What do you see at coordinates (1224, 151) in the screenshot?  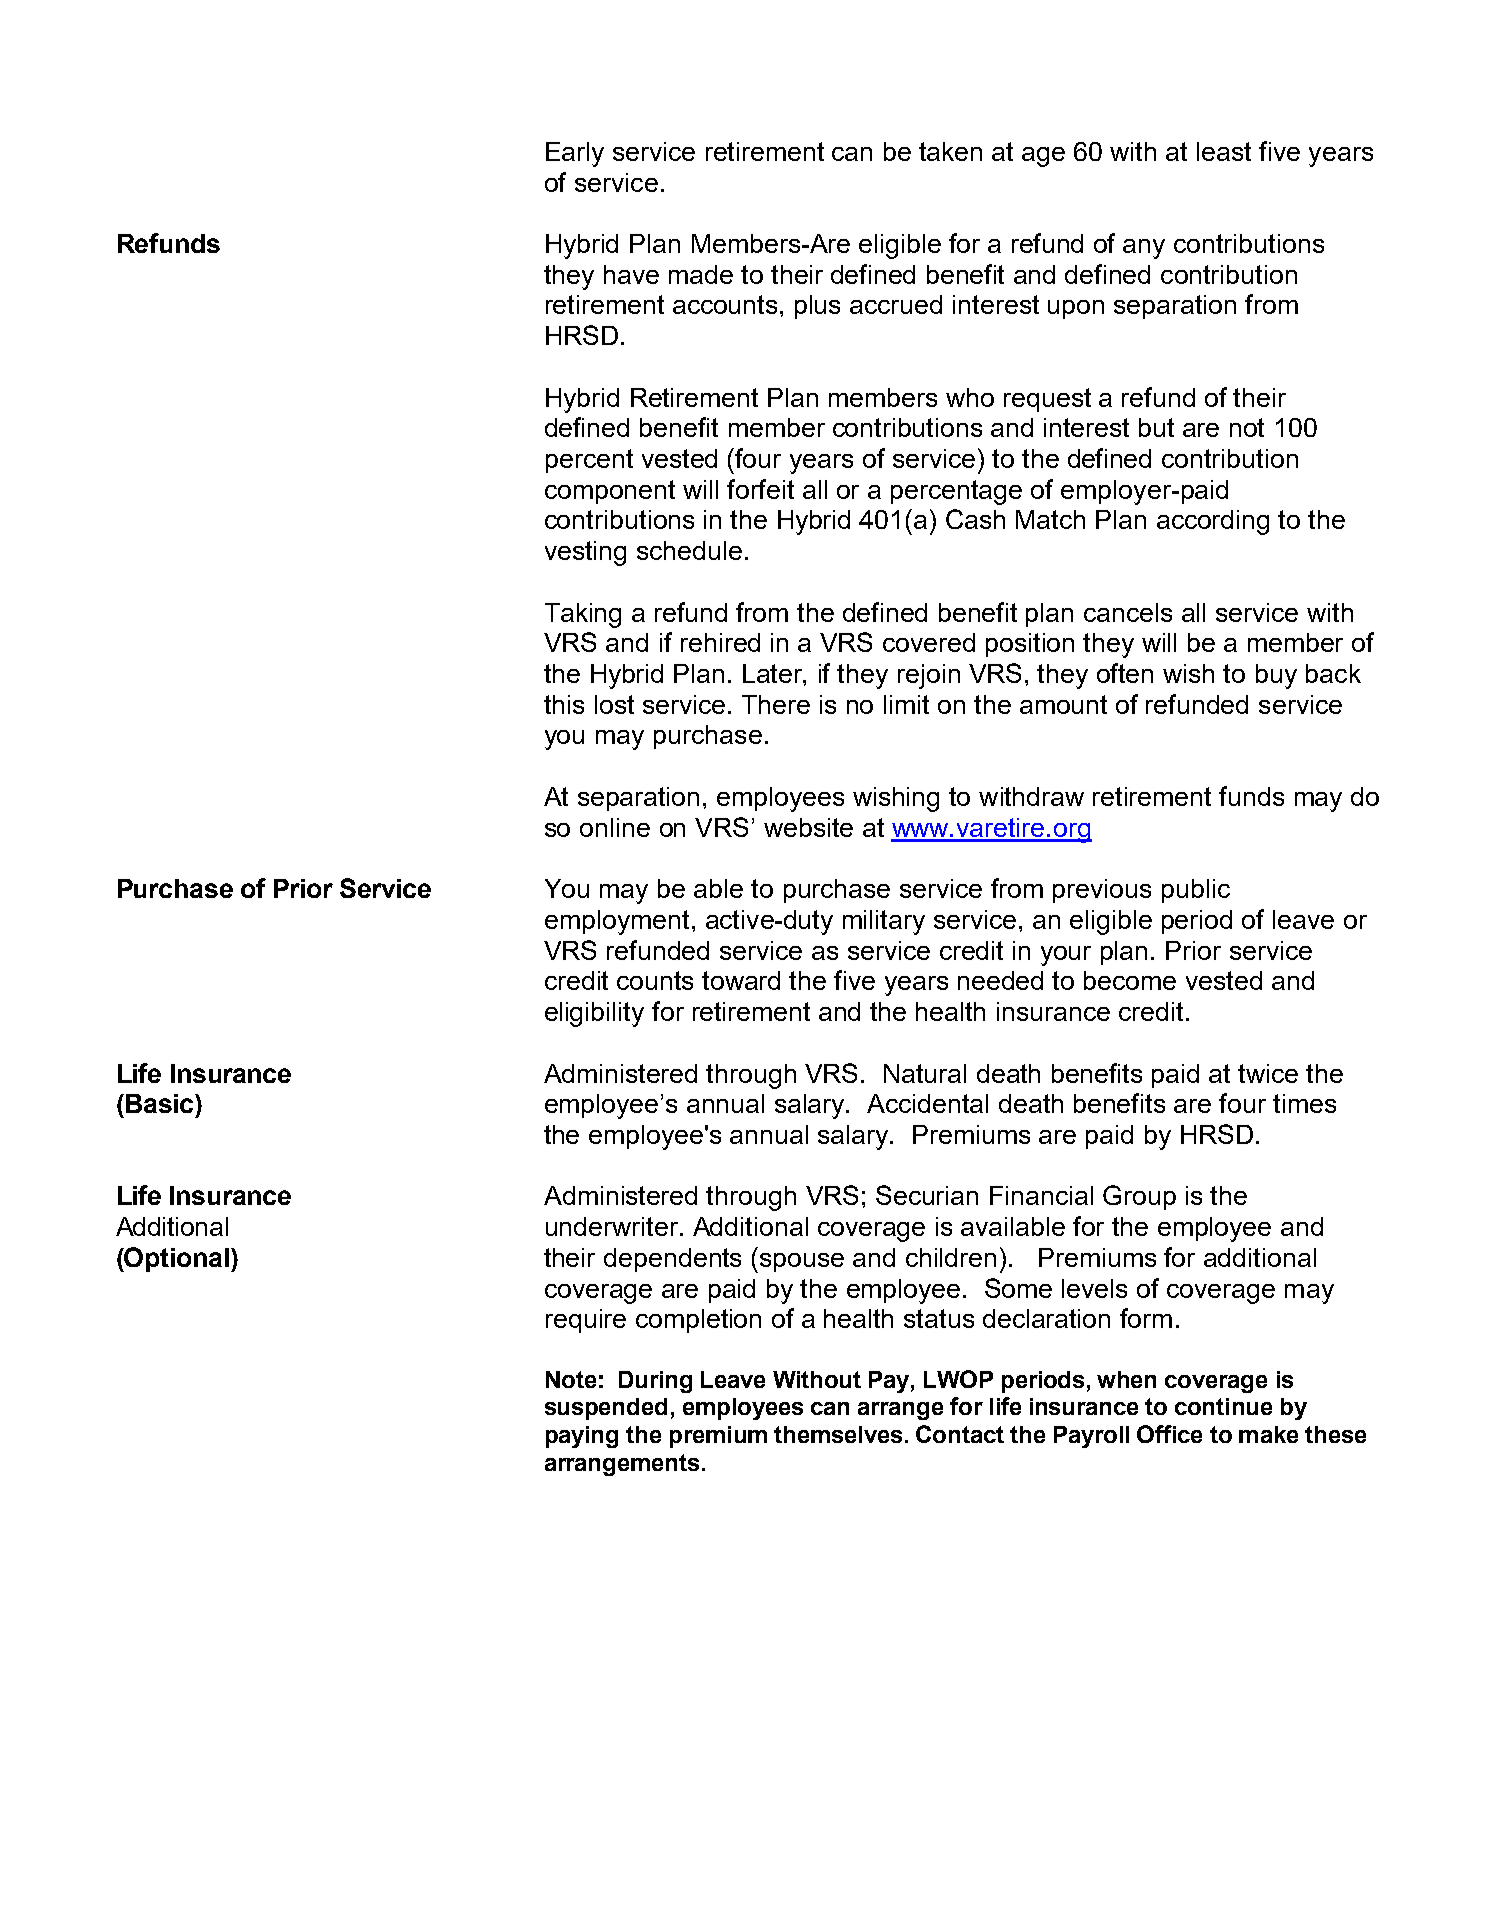 I see `least` at bounding box center [1224, 151].
